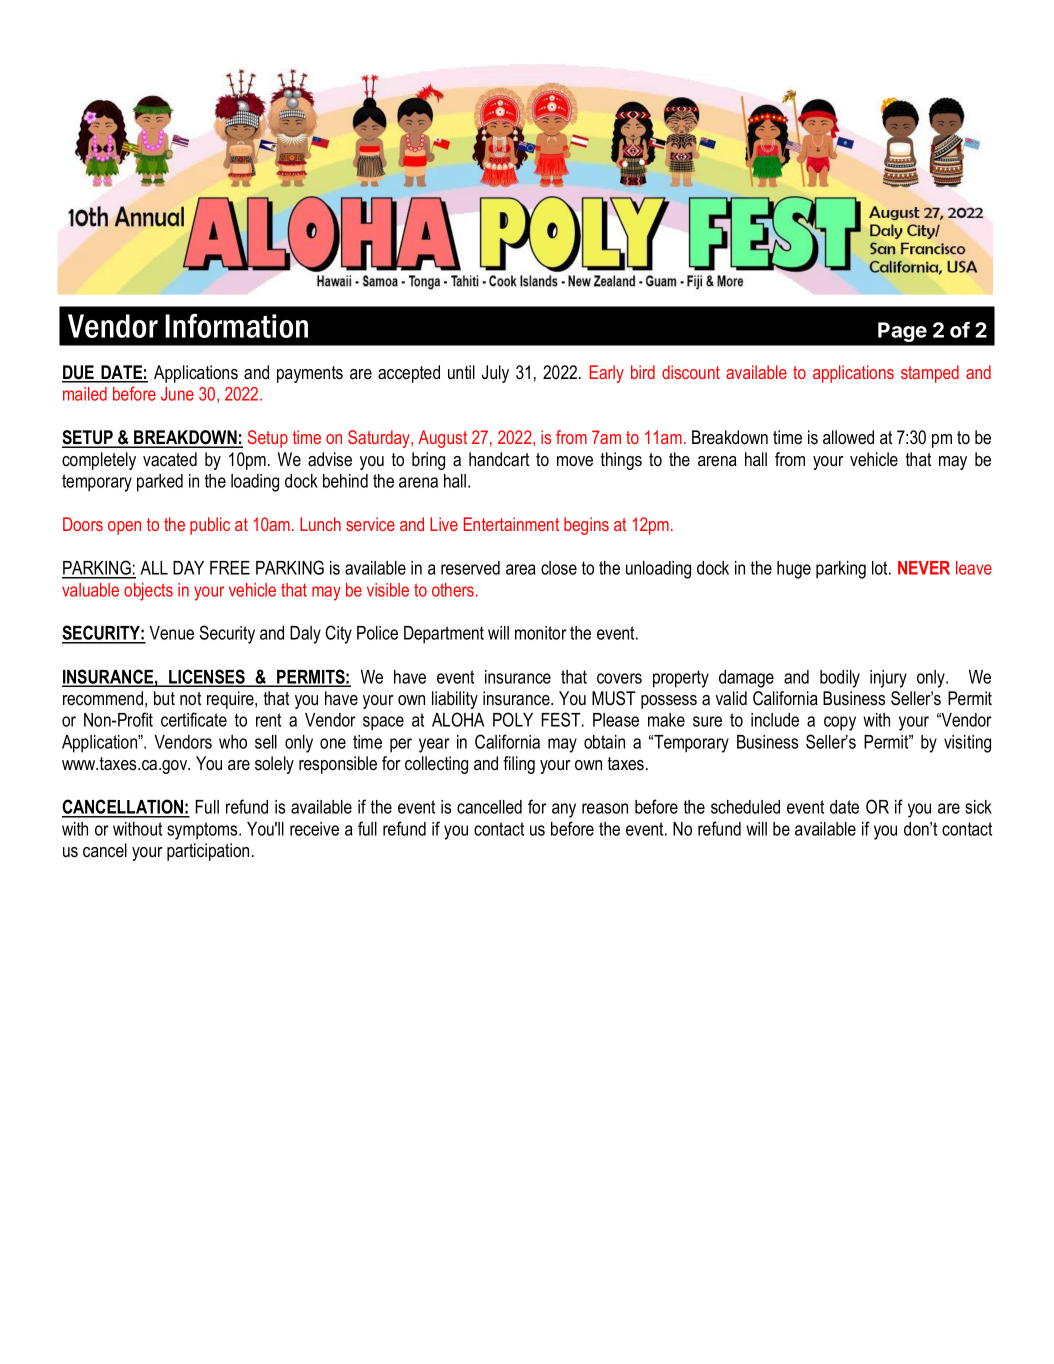  Describe the element at coordinates (203, 831) in the image. I see `symptoms` at that location.
